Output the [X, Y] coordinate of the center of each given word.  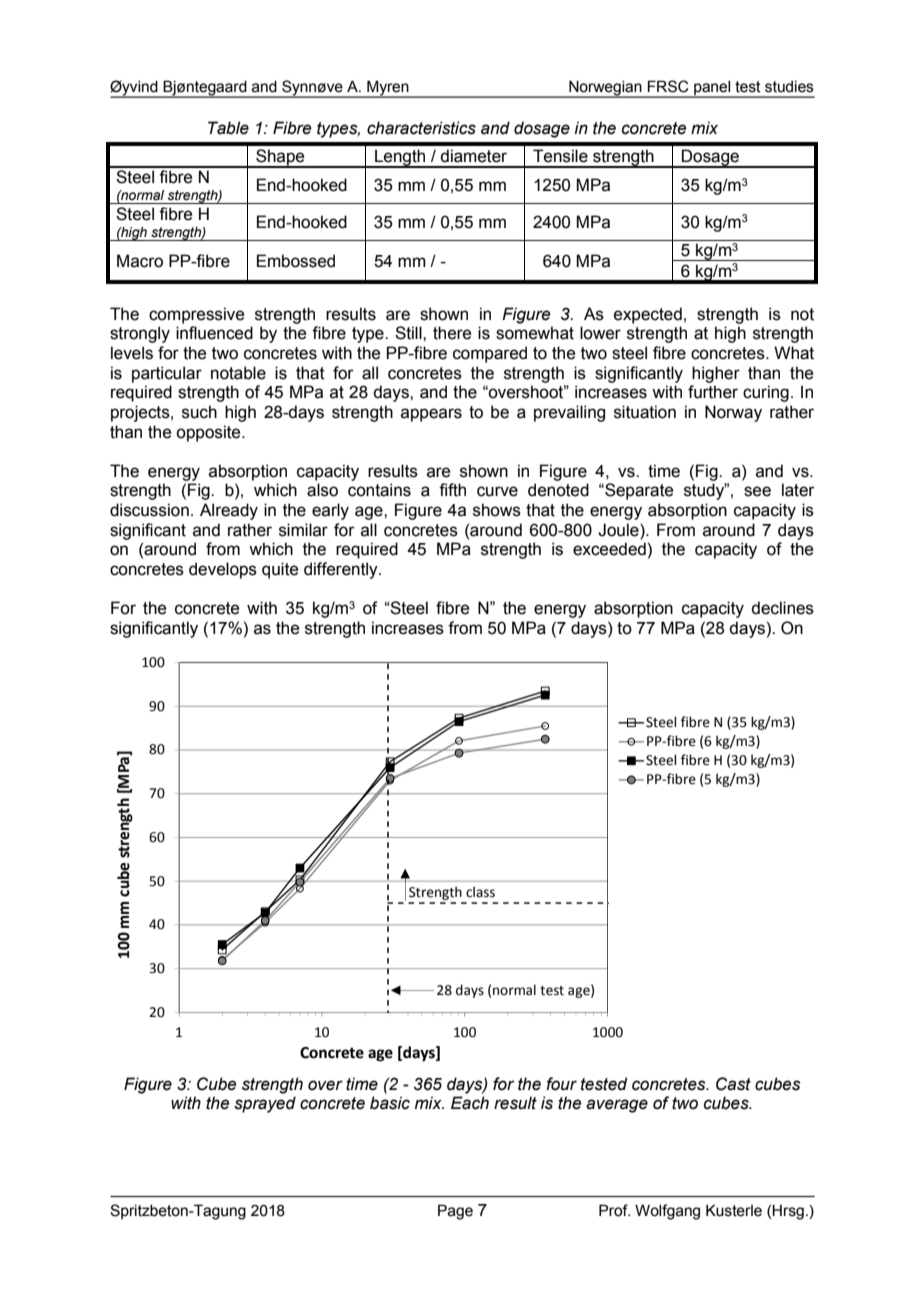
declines [782, 608]
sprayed [265, 1104]
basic [390, 1103]
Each [470, 1103]
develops [223, 570]
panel [712, 89]
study [705, 491]
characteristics [421, 128]
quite [280, 570]
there [452, 333]
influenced [214, 333]
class [480, 892]
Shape [280, 158]
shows [497, 510]
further [713, 392]
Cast [733, 1084]
